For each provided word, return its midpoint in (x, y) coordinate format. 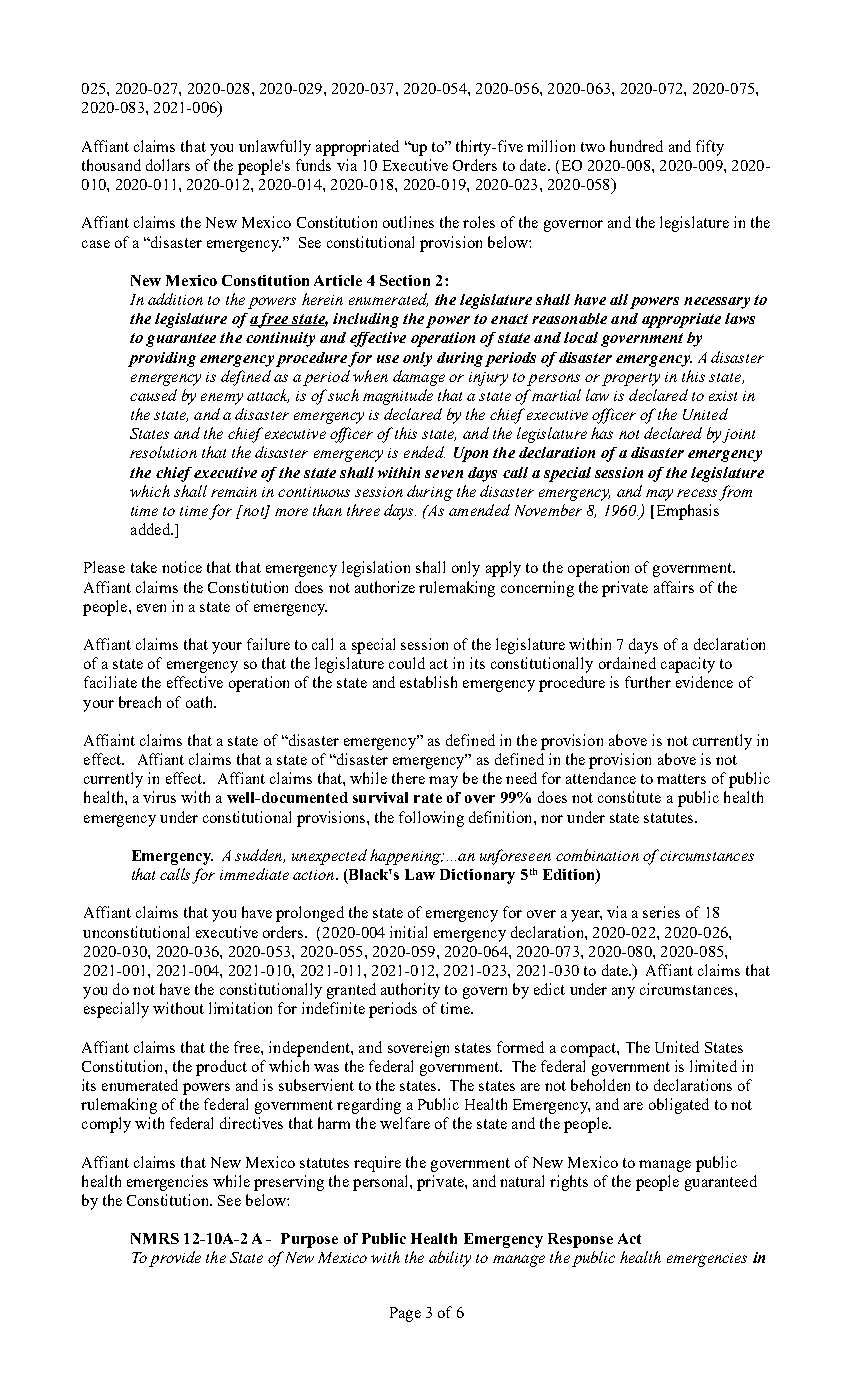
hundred (636, 146)
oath (201, 702)
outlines (408, 222)
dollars (168, 165)
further (648, 682)
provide (175, 1259)
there (408, 778)
